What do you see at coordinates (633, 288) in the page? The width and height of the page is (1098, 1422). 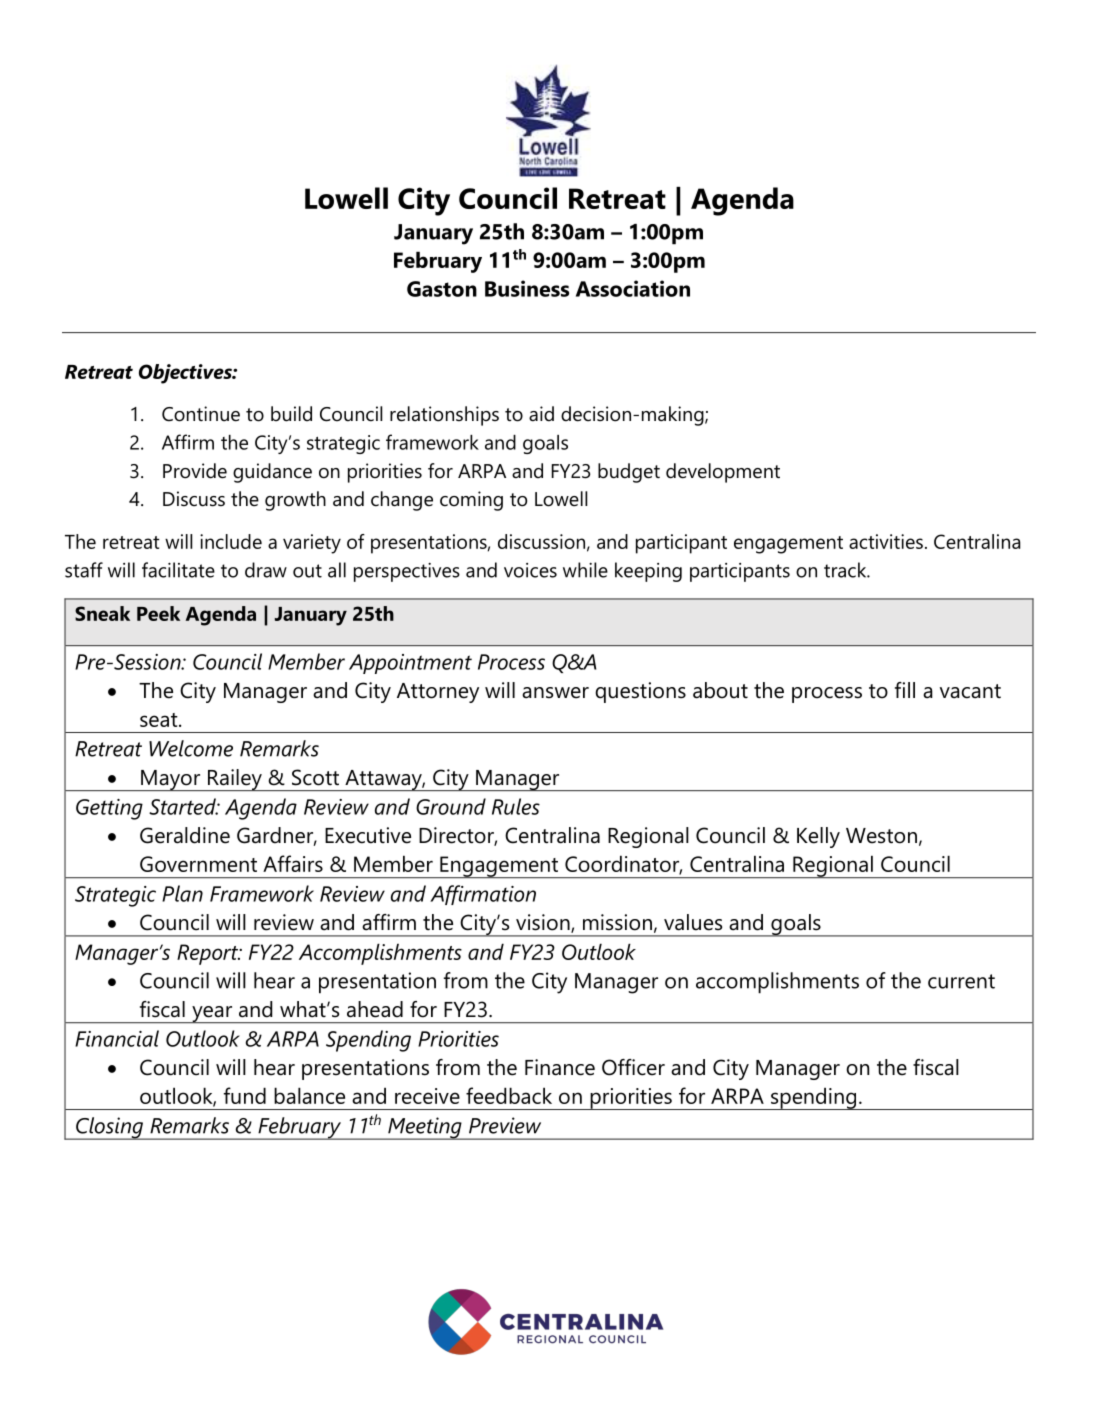 I see `Association` at bounding box center [633, 288].
